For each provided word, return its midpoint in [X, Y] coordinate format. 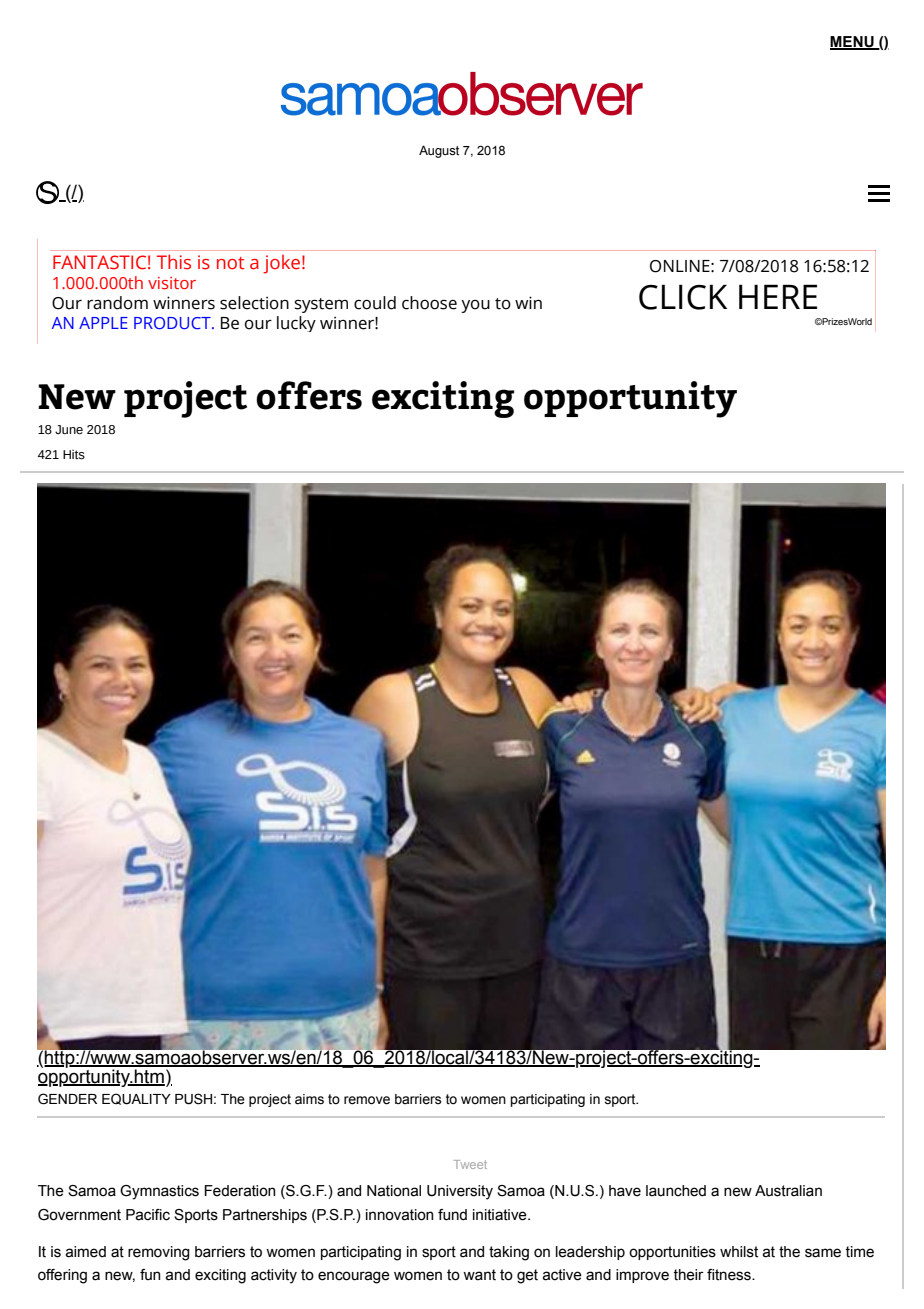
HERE [778, 296]
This [174, 262]
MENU [853, 43]
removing [159, 1253]
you [475, 306]
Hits [74, 455]
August [439, 151]
